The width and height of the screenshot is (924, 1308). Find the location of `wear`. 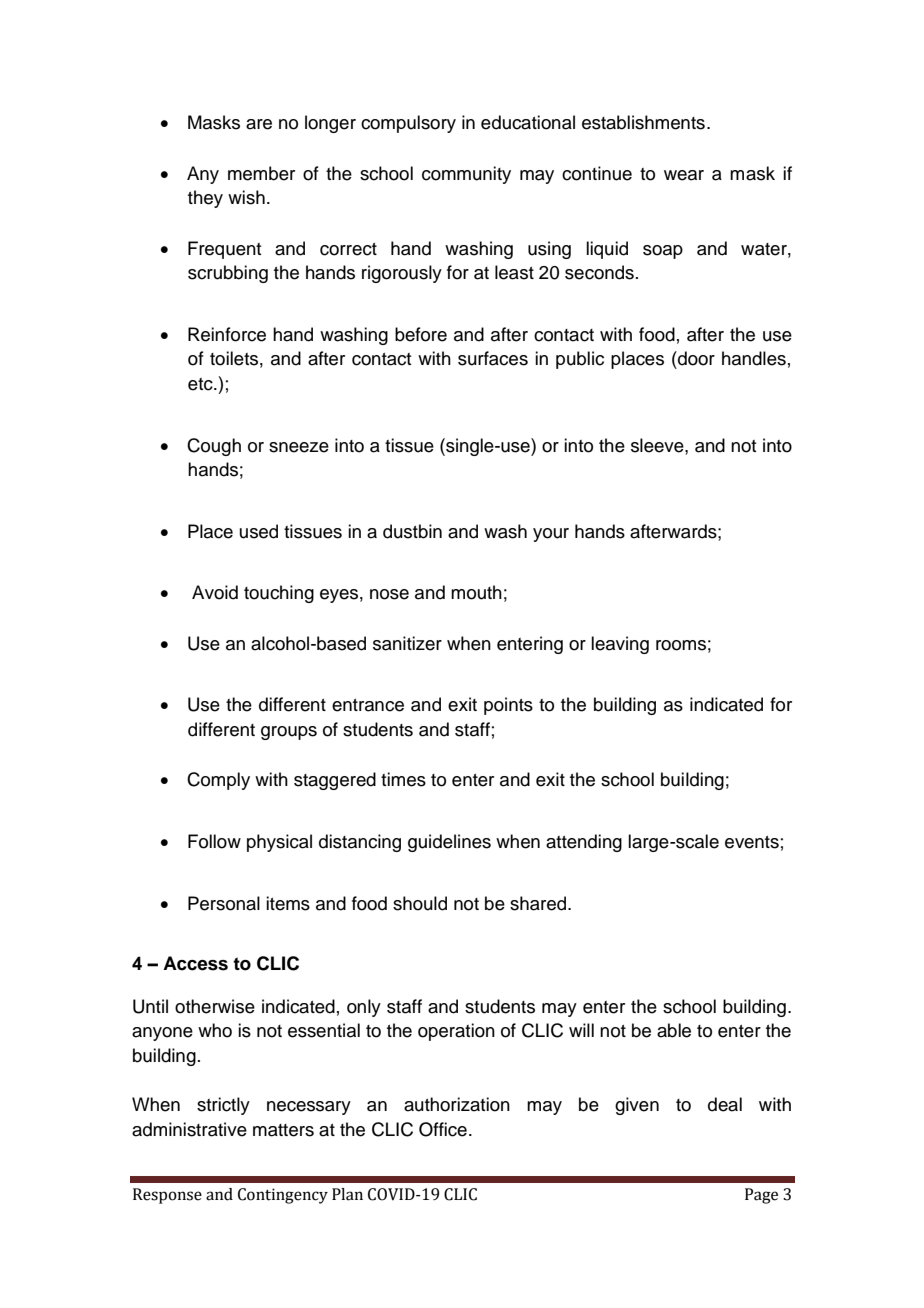

wear is located at coordinates (684, 175).
